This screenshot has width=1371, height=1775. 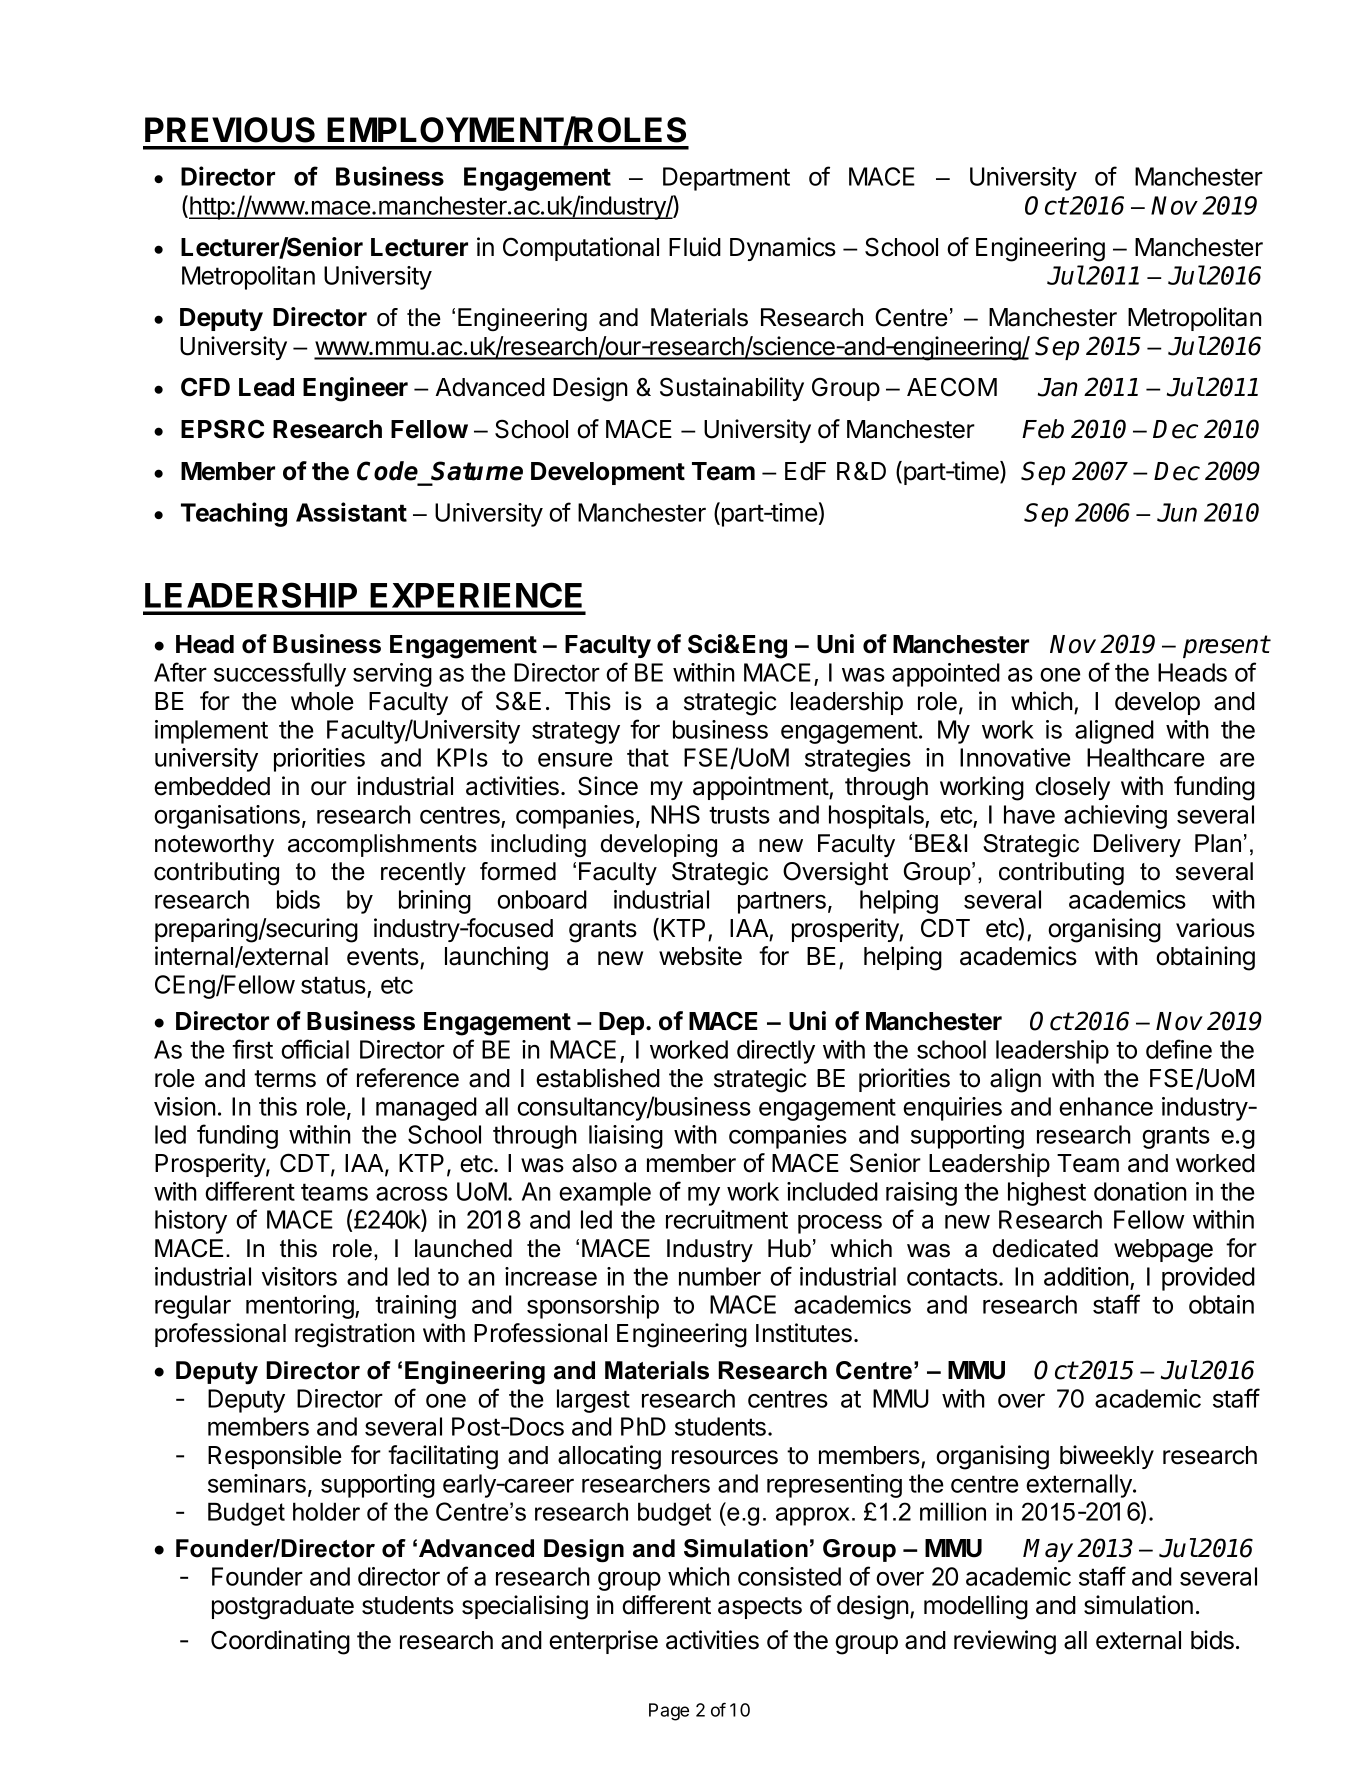 I want to click on Jan, so click(x=1058, y=387).
